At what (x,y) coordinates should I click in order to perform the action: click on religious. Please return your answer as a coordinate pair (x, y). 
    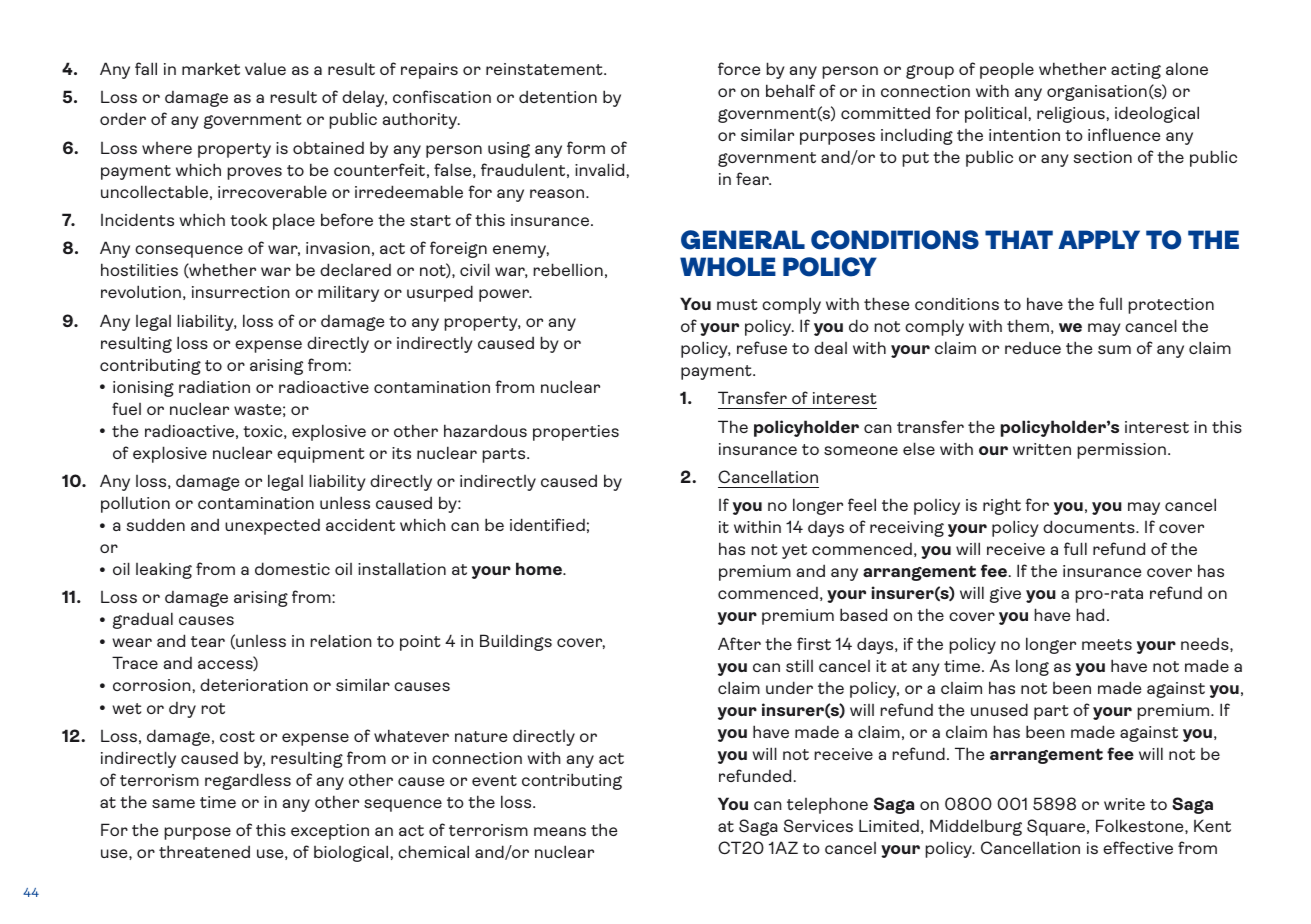
    Looking at the image, I should click on (1071, 115).
